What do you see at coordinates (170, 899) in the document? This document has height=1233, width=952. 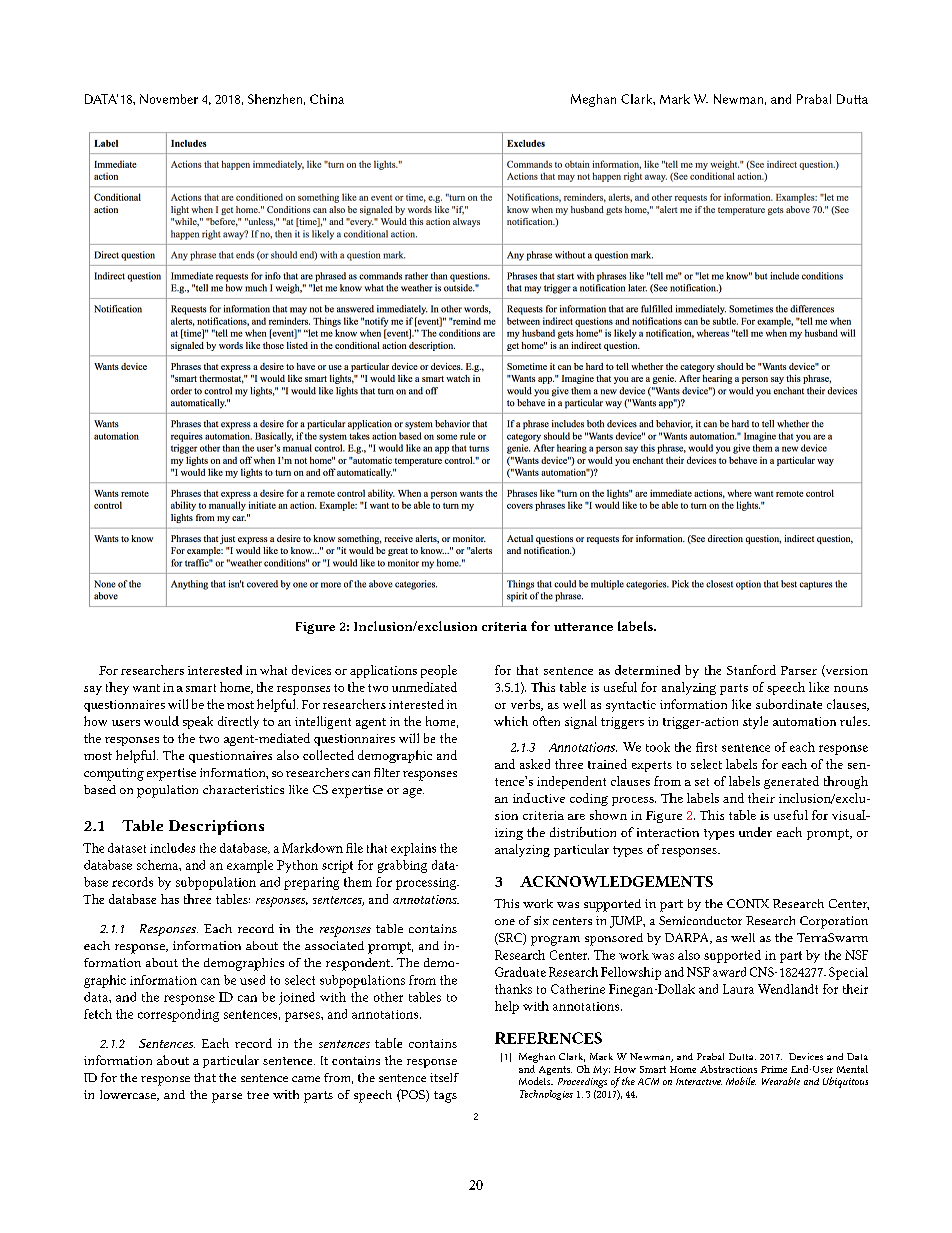 I see `has` at bounding box center [170, 899].
